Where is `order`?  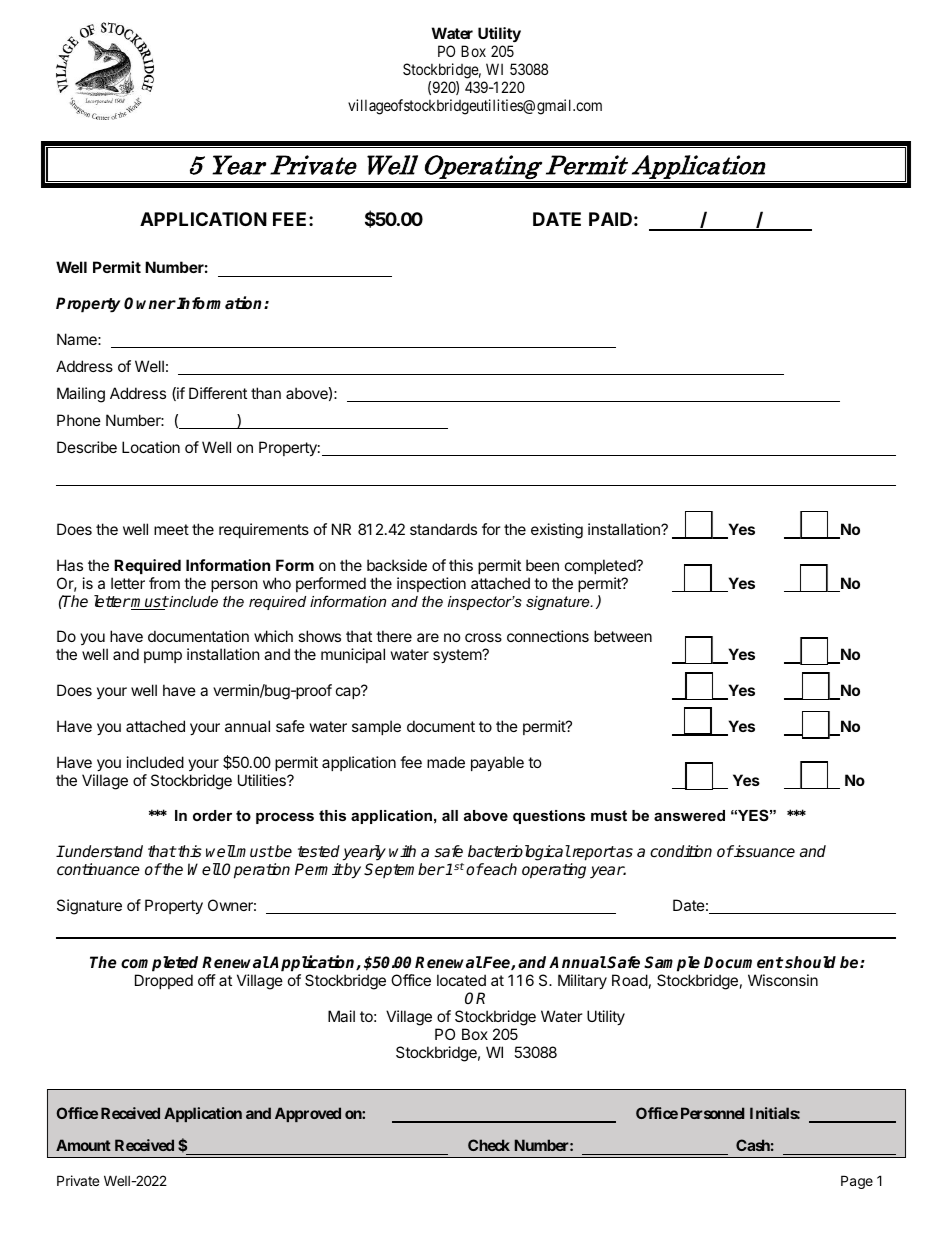
order is located at coordinates (212, 815).
